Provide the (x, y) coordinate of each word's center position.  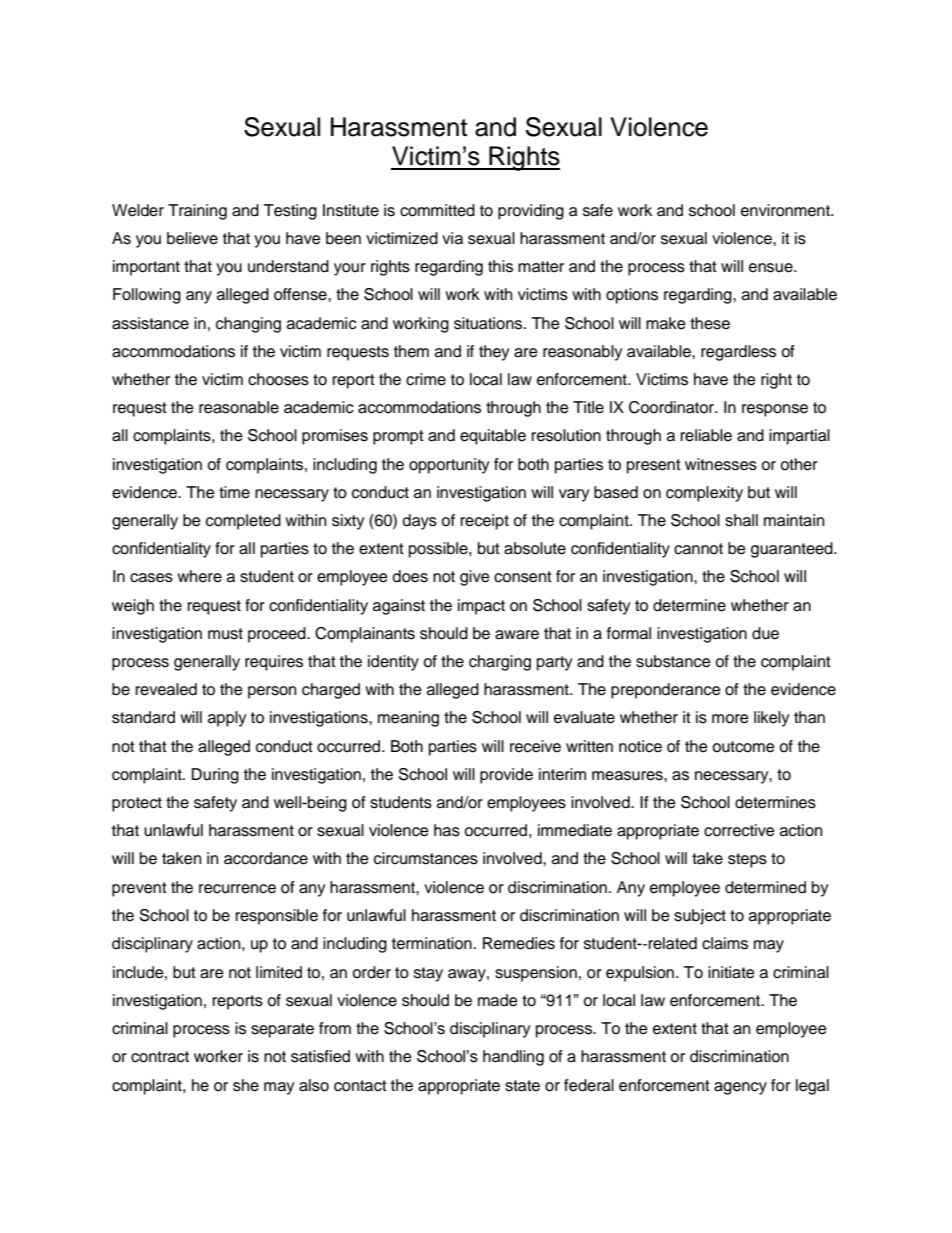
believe (192, 238)
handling (513, 1058)
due (765, 633)
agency (740, 1088)
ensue (772, 268)
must (225, 634)
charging (500, 663)
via (452, 238)
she (246, 1085)
